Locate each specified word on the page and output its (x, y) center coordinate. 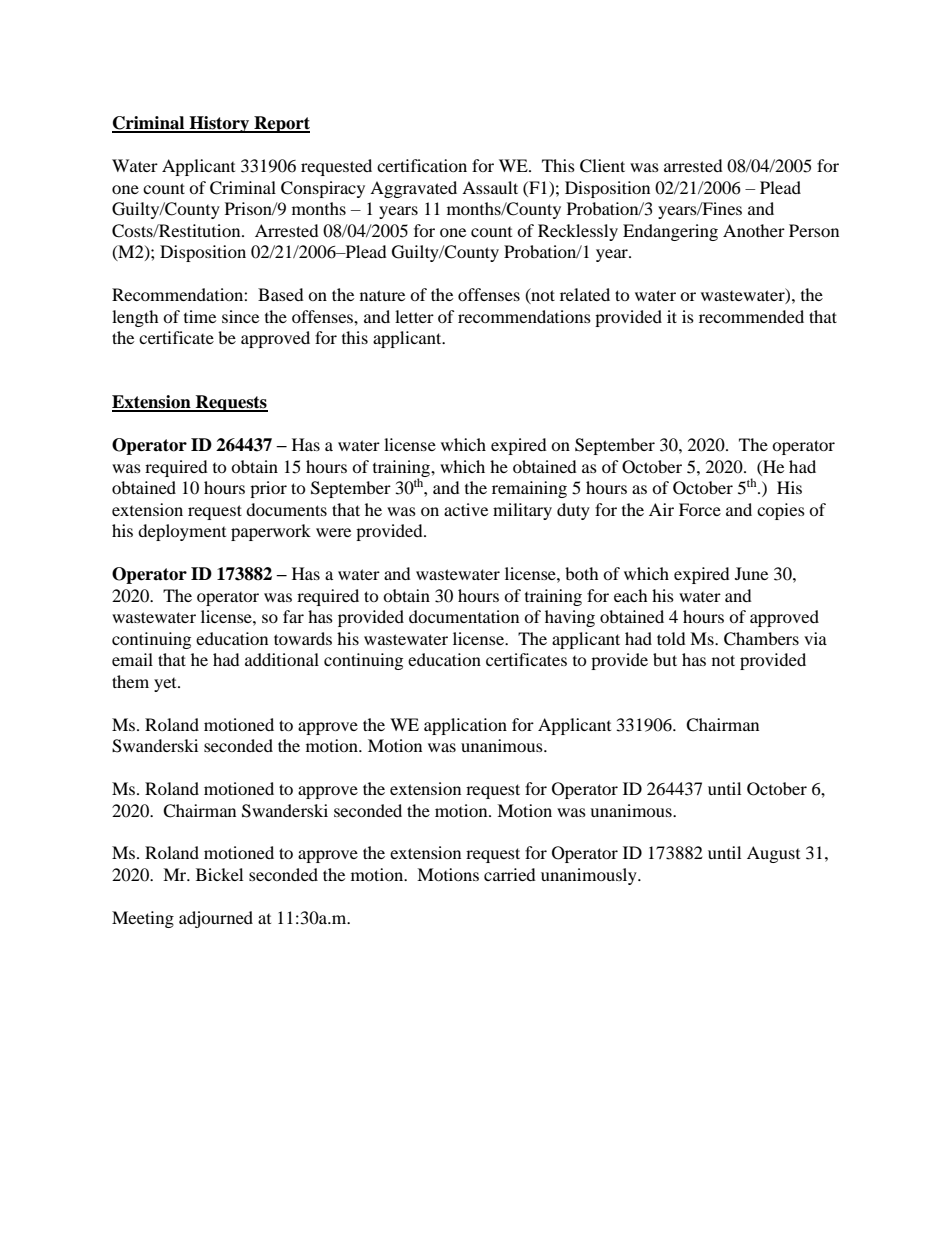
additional (282, 659)
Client (602, 166)
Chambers (761, 639)
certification (422, 165)
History (219, 124)
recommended (751, 316)
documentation (464, 616)
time (200, 316)
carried (510, 874)
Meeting (143, 919)
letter (414, 316)
